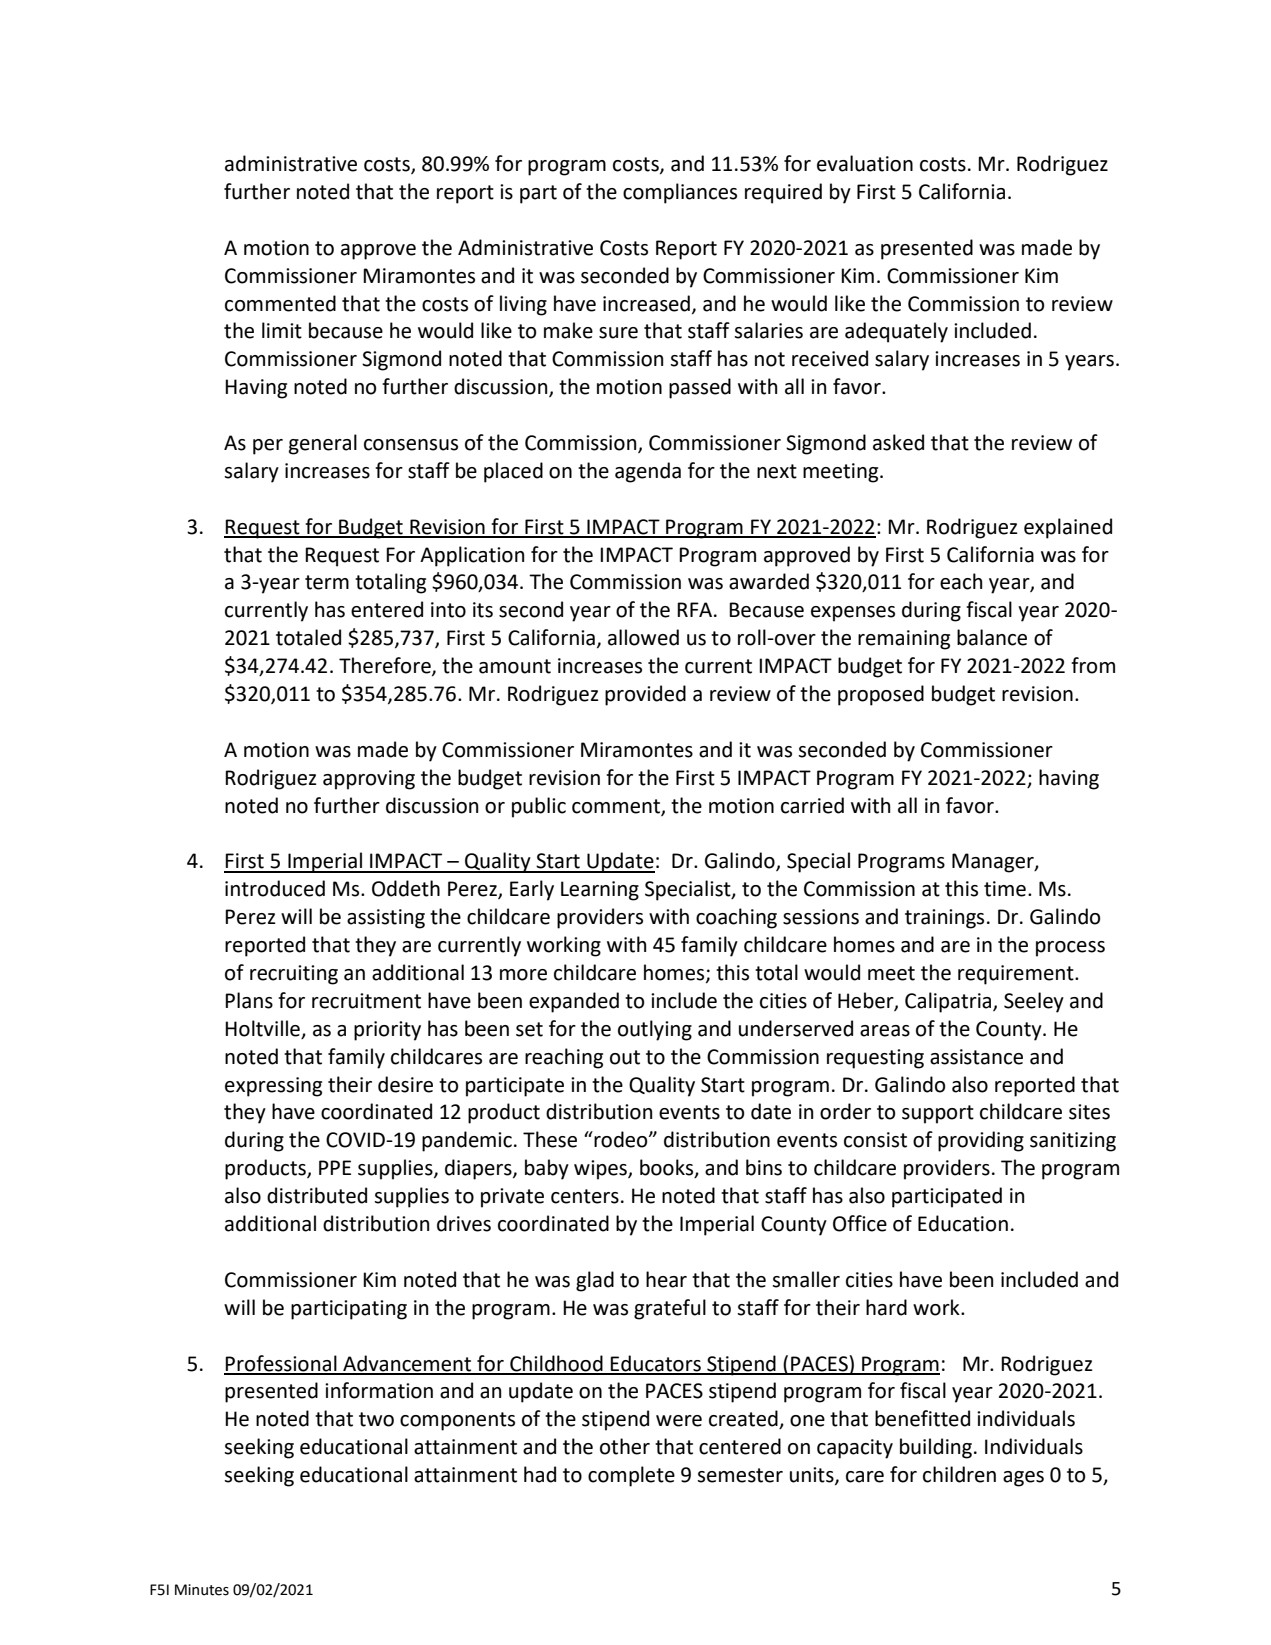 Image resolution: width=1271 pixels, height=1645 pixels. I want to click on introduced, so click(275, 888).
